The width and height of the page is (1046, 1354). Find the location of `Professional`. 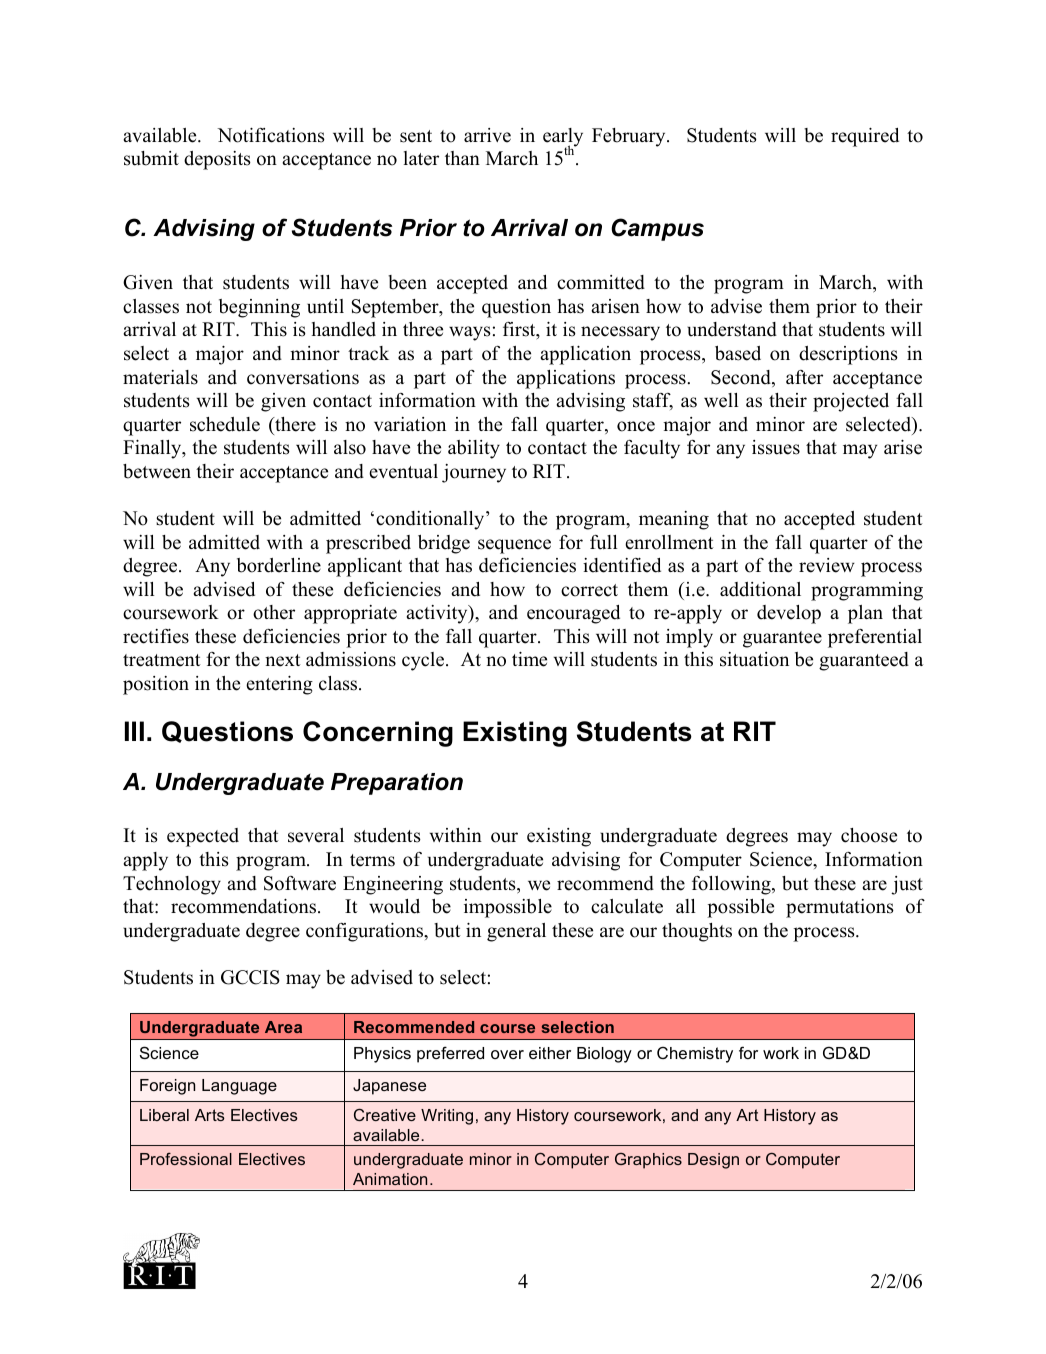

Professional is located at coordinates (186, 1159).
